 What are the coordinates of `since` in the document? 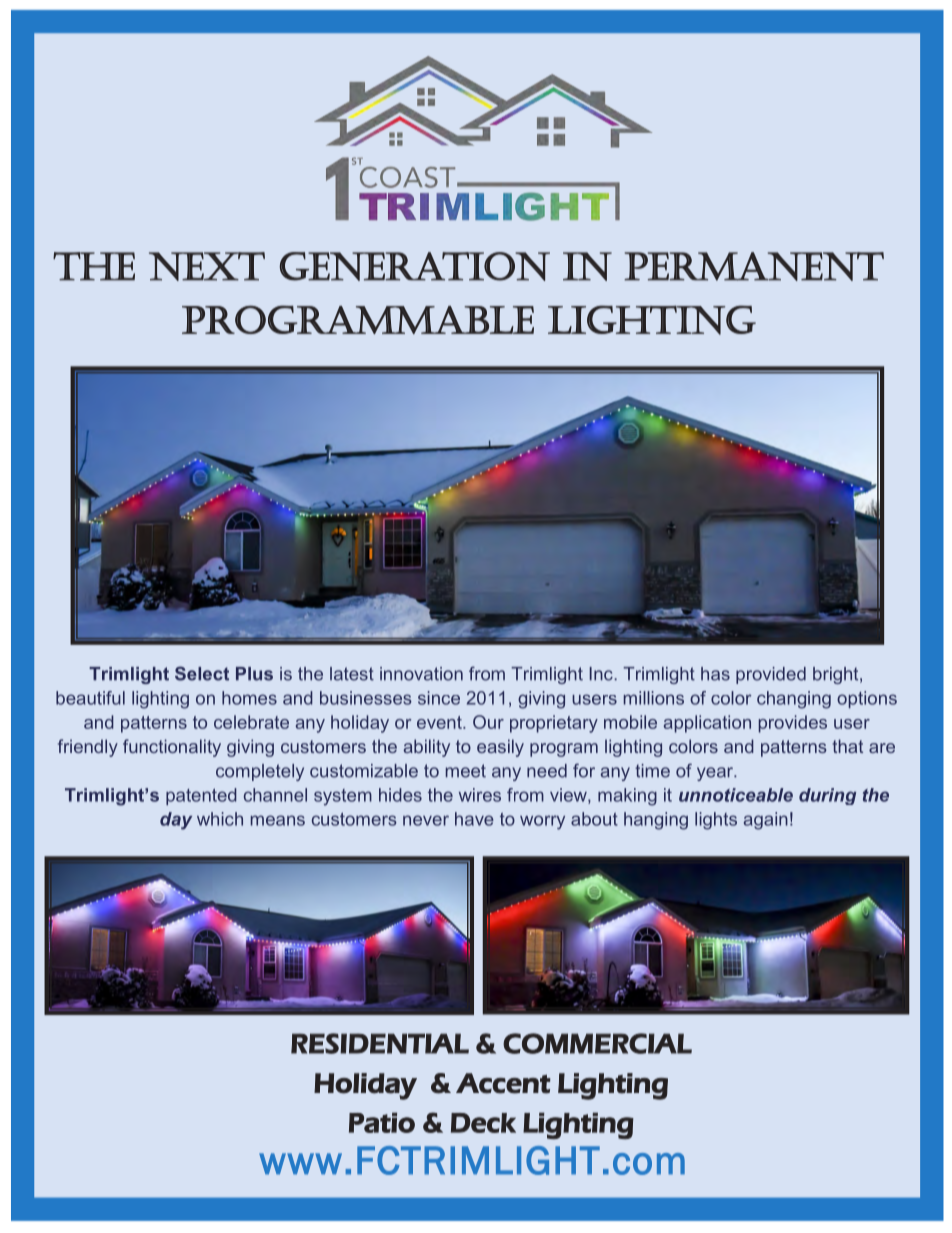 It's located at (439, 698).
